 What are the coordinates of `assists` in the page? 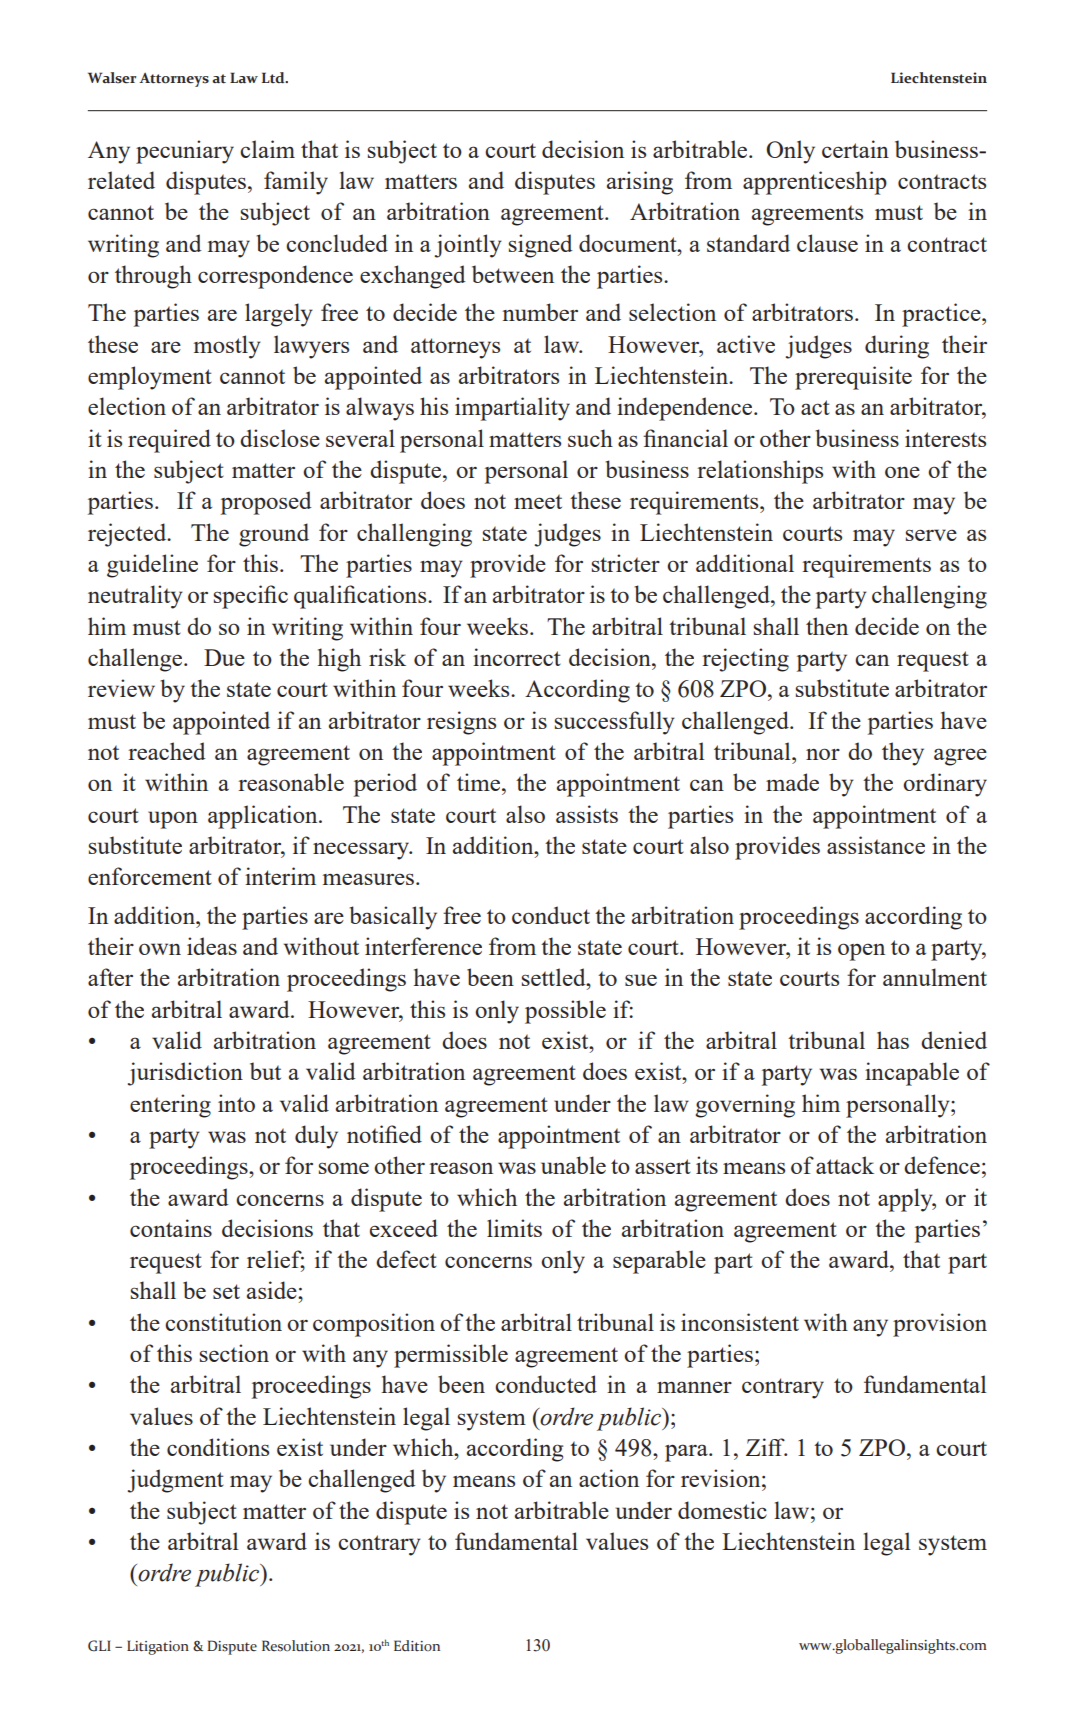 It's located at (587, 814).
